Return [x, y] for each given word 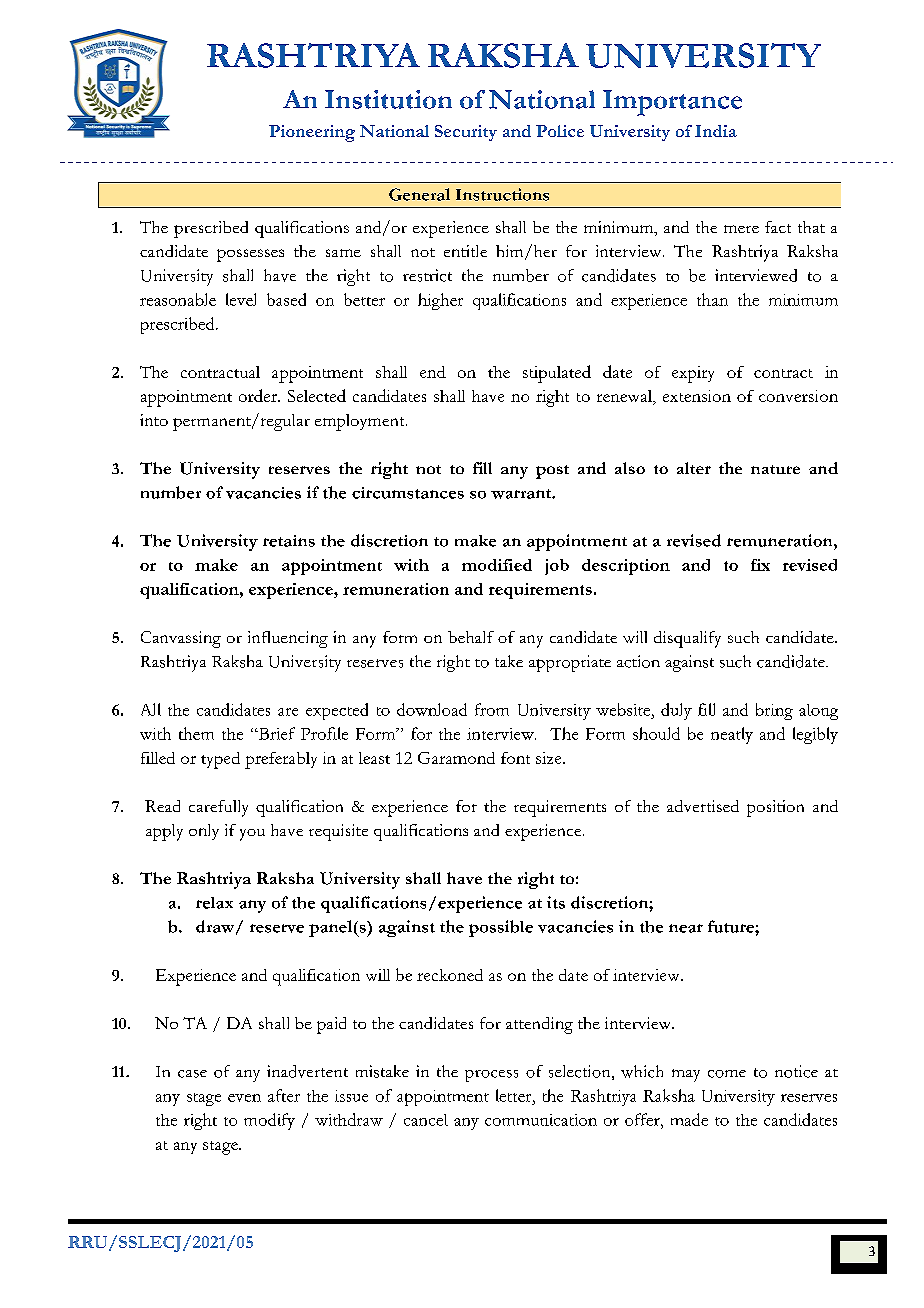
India [716, 131]
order [259, 395]
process [491, 1076]
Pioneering [312, 133]
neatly [732, 735]
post [552, 472]
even [244, 1098]
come [727, 1074]
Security [466, 133]
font [515, 758]
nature [775, 469]
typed [220, 760]
